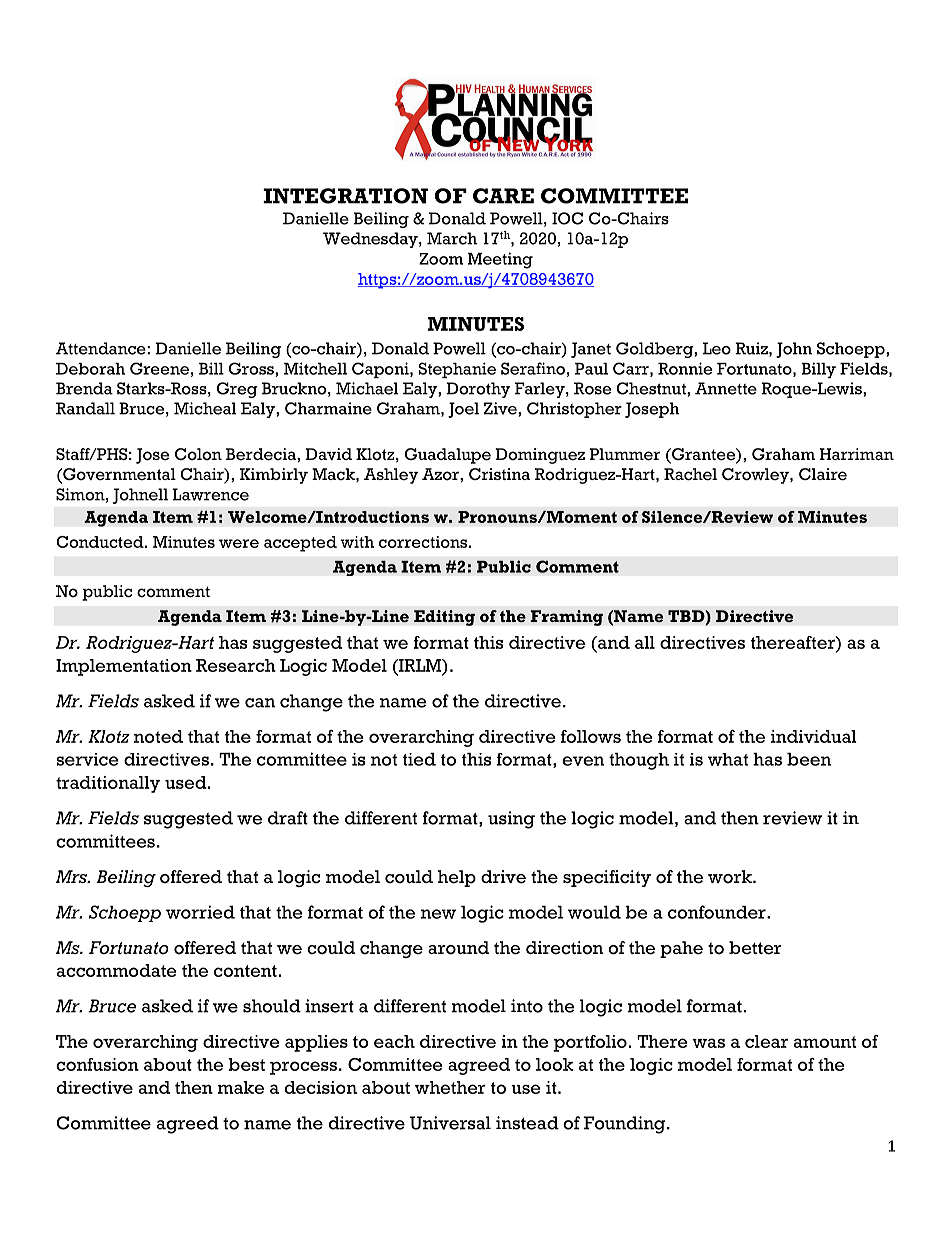  What do you see at coordinates (756, 476) in the screenshot?
I see `Crowley` at bounding box center [756, 476].
